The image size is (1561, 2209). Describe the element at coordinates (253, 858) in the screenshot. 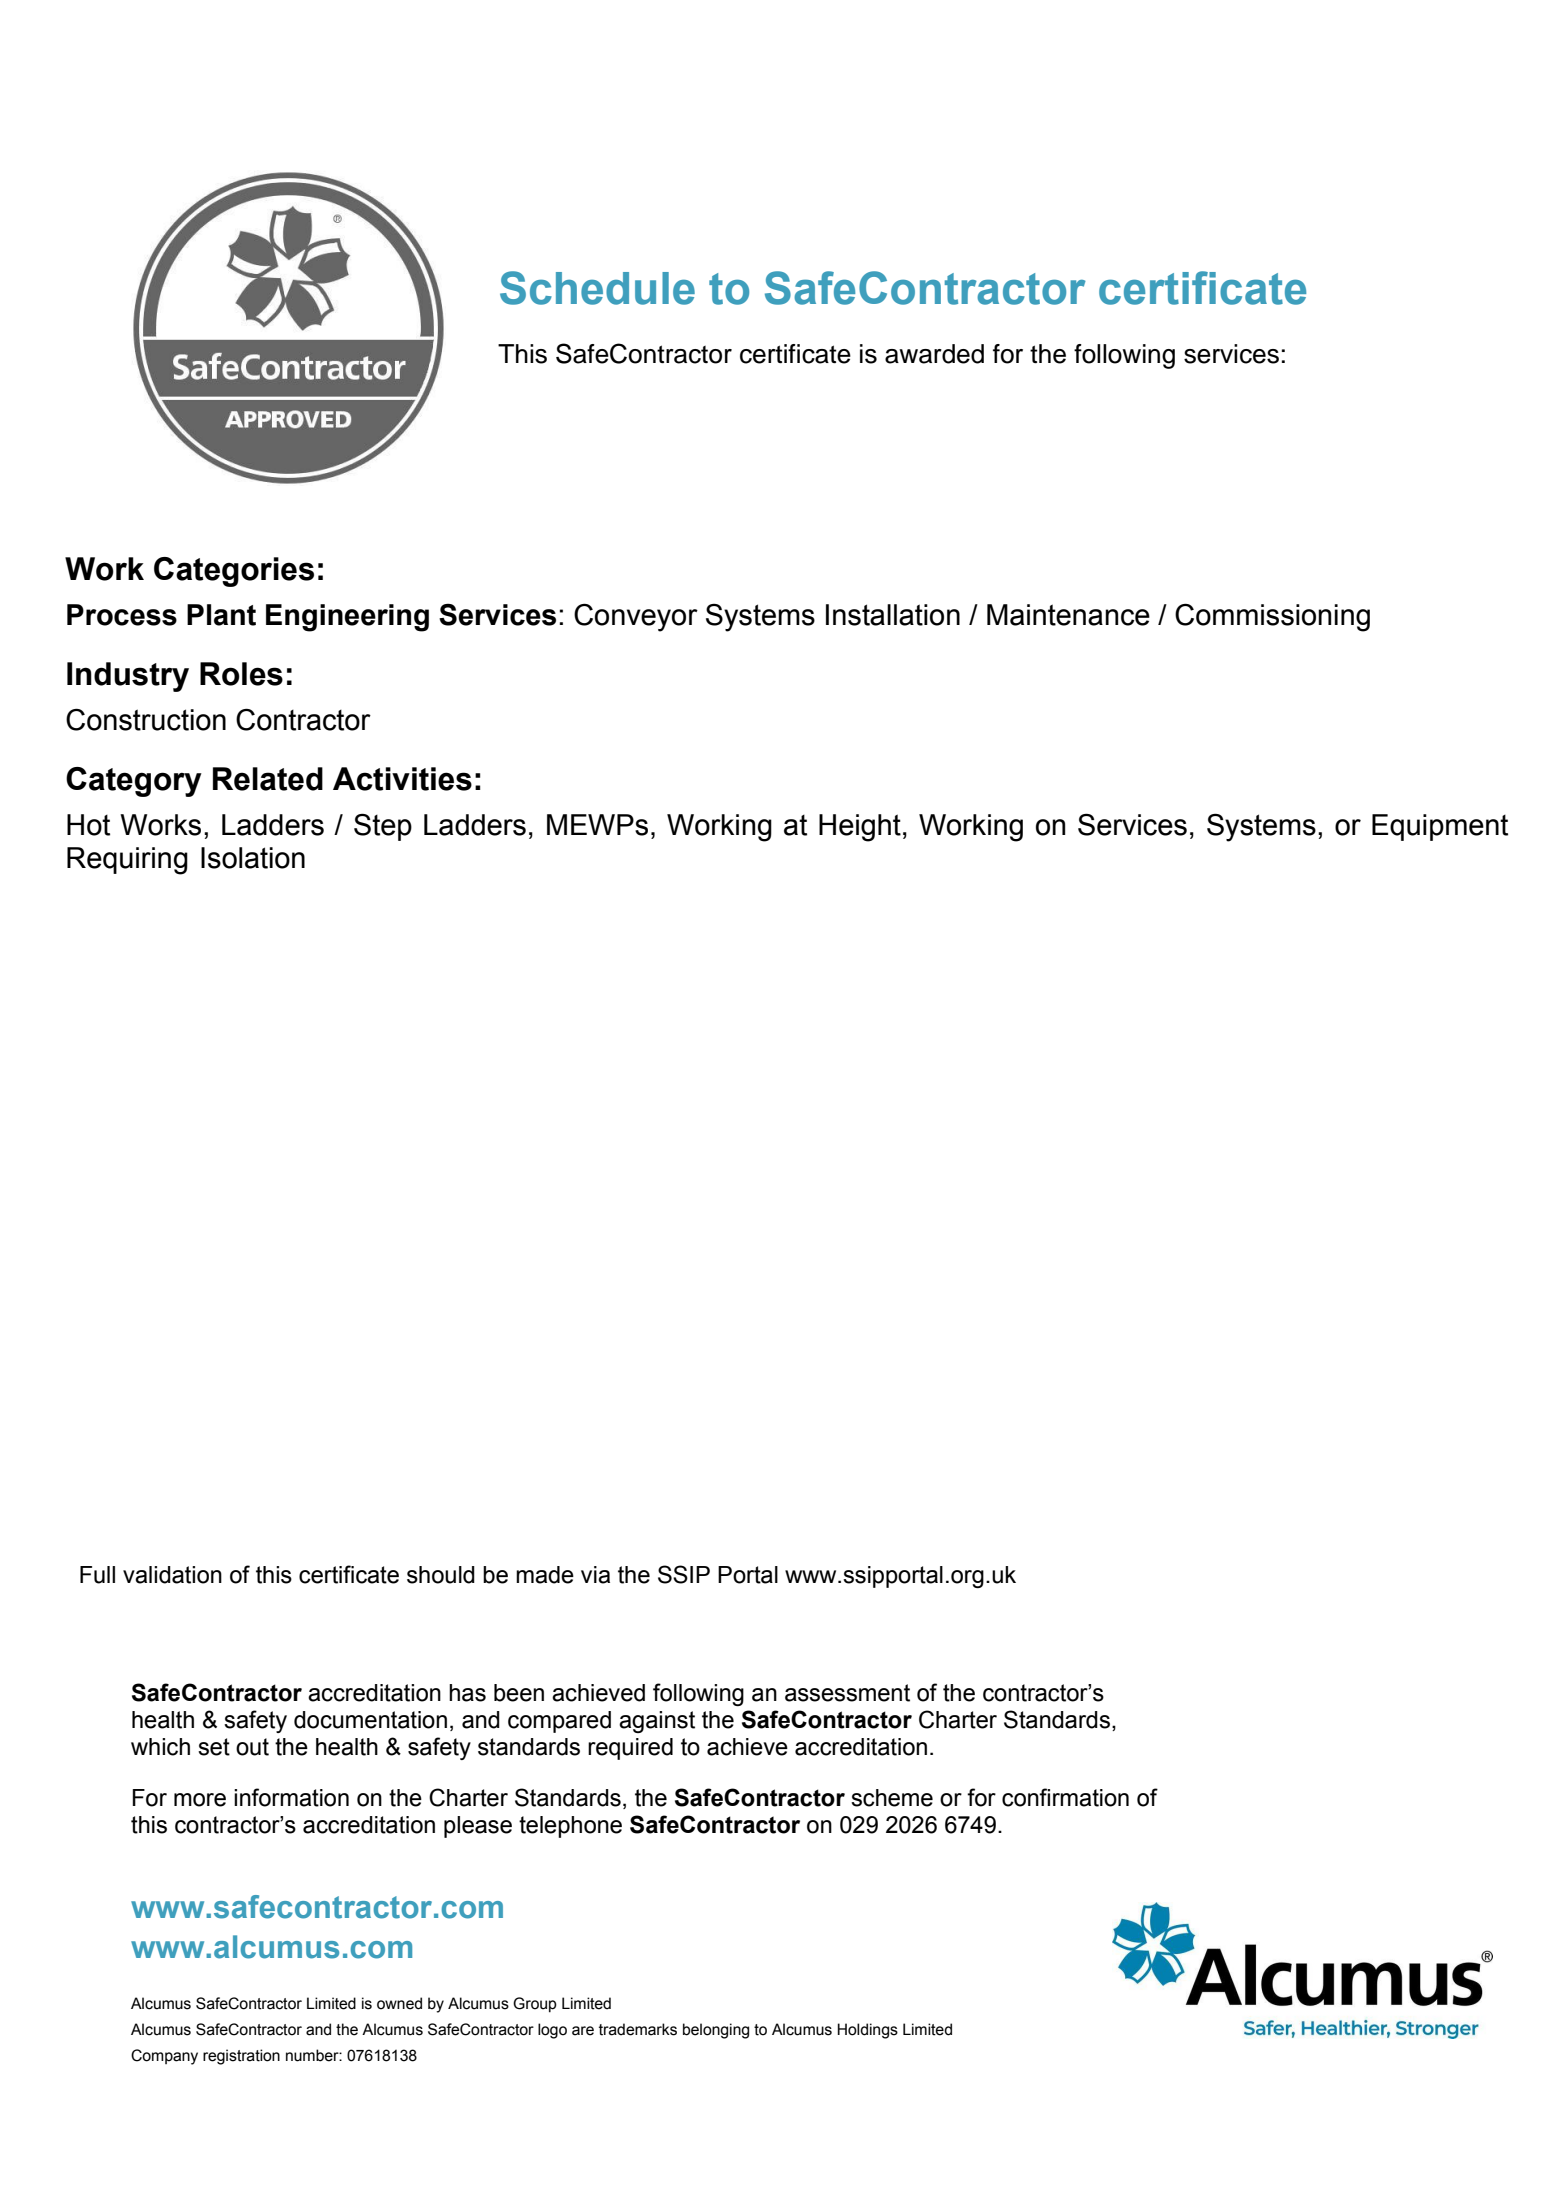

I see `Isolation` at that location.
